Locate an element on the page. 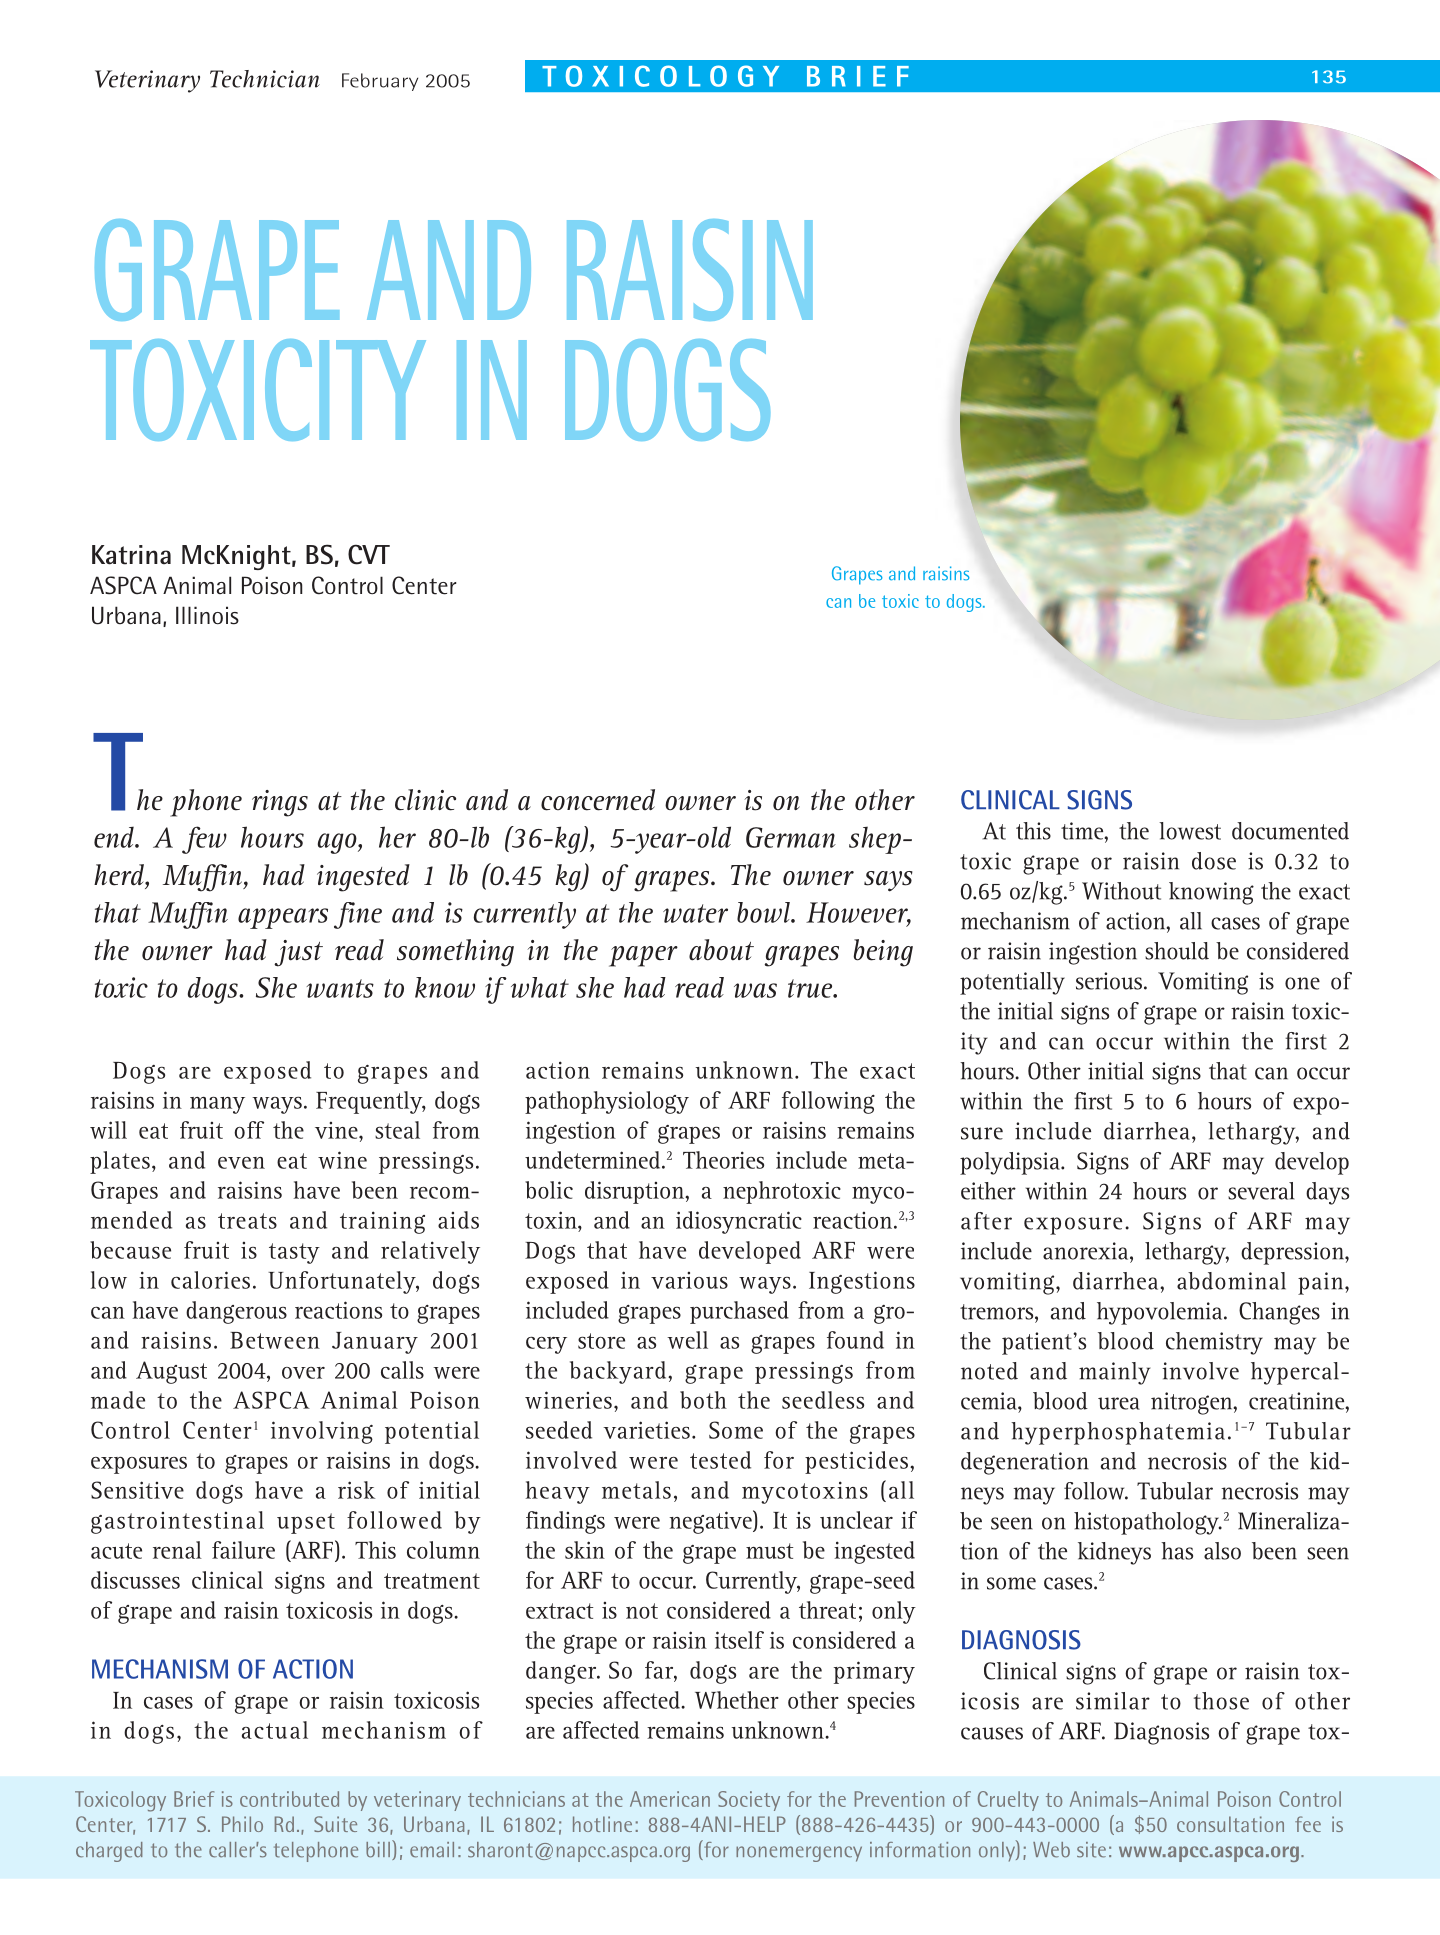  chemistry is located at coordinates (1214, 1343).
